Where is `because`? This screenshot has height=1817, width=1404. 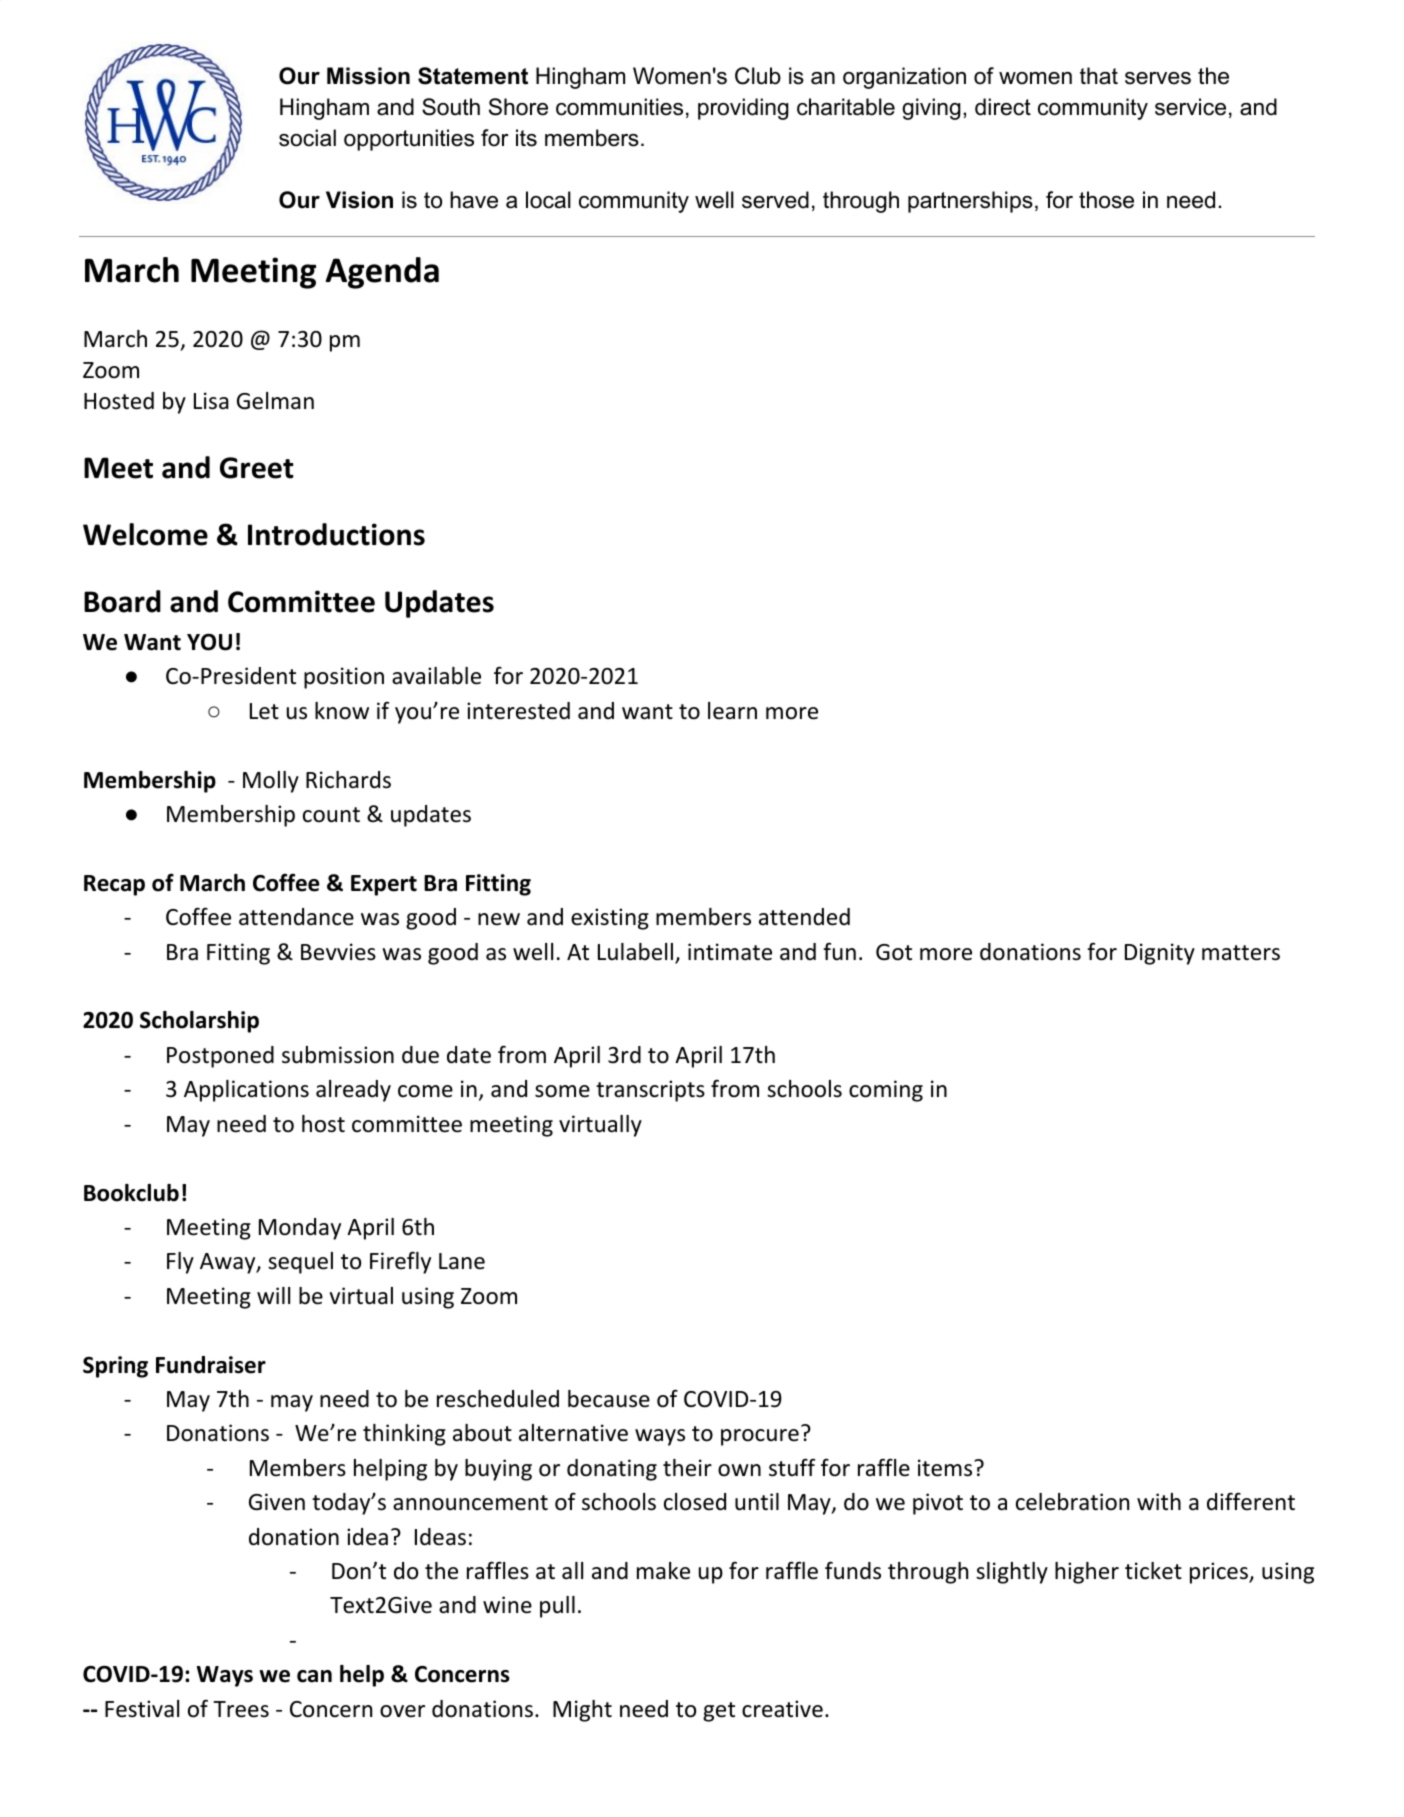 because is located at coordinates (609, 1399).
